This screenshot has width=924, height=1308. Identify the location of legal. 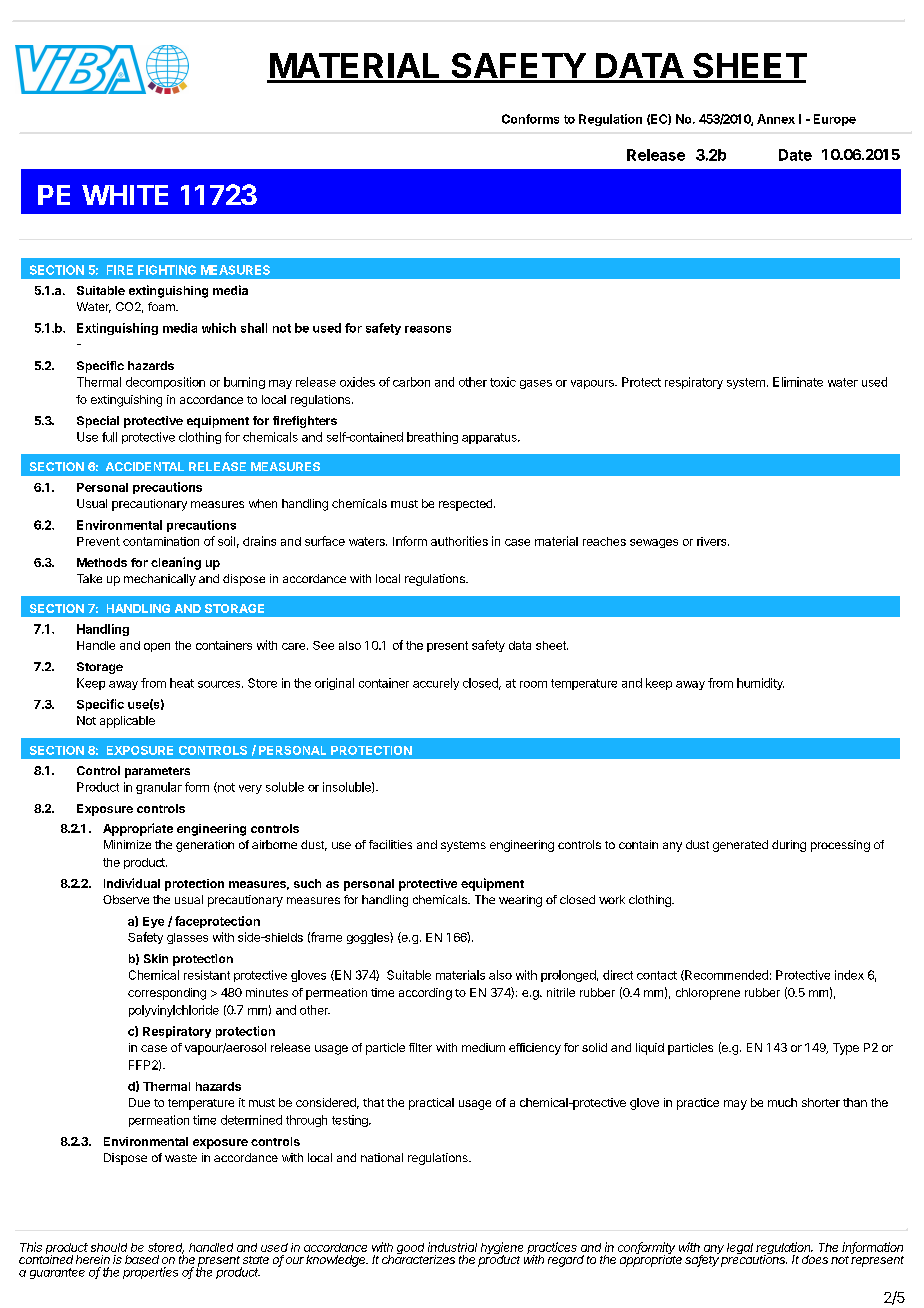
(740, 1248).
